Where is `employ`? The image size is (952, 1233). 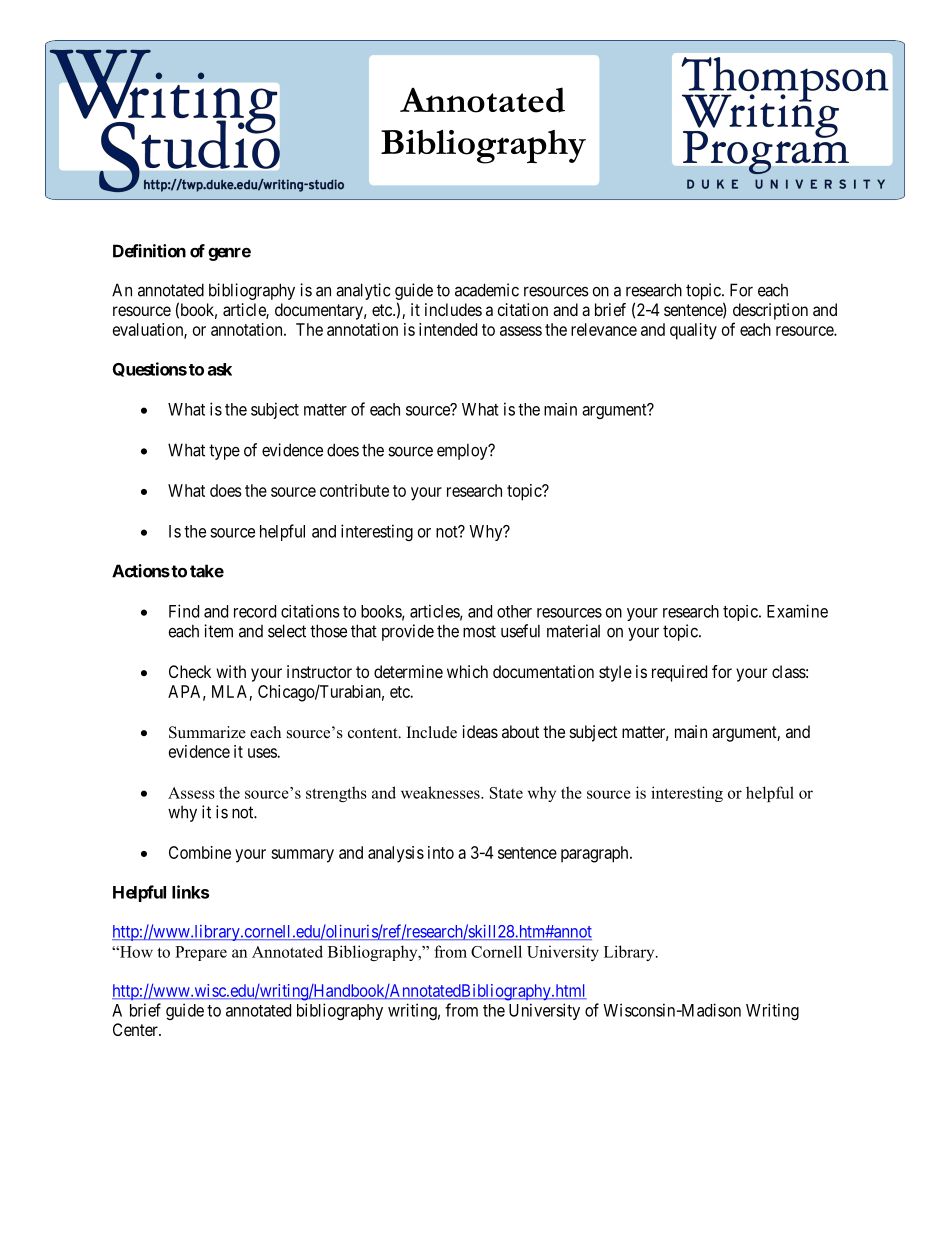
employ is located at coordinates (463, 451).
